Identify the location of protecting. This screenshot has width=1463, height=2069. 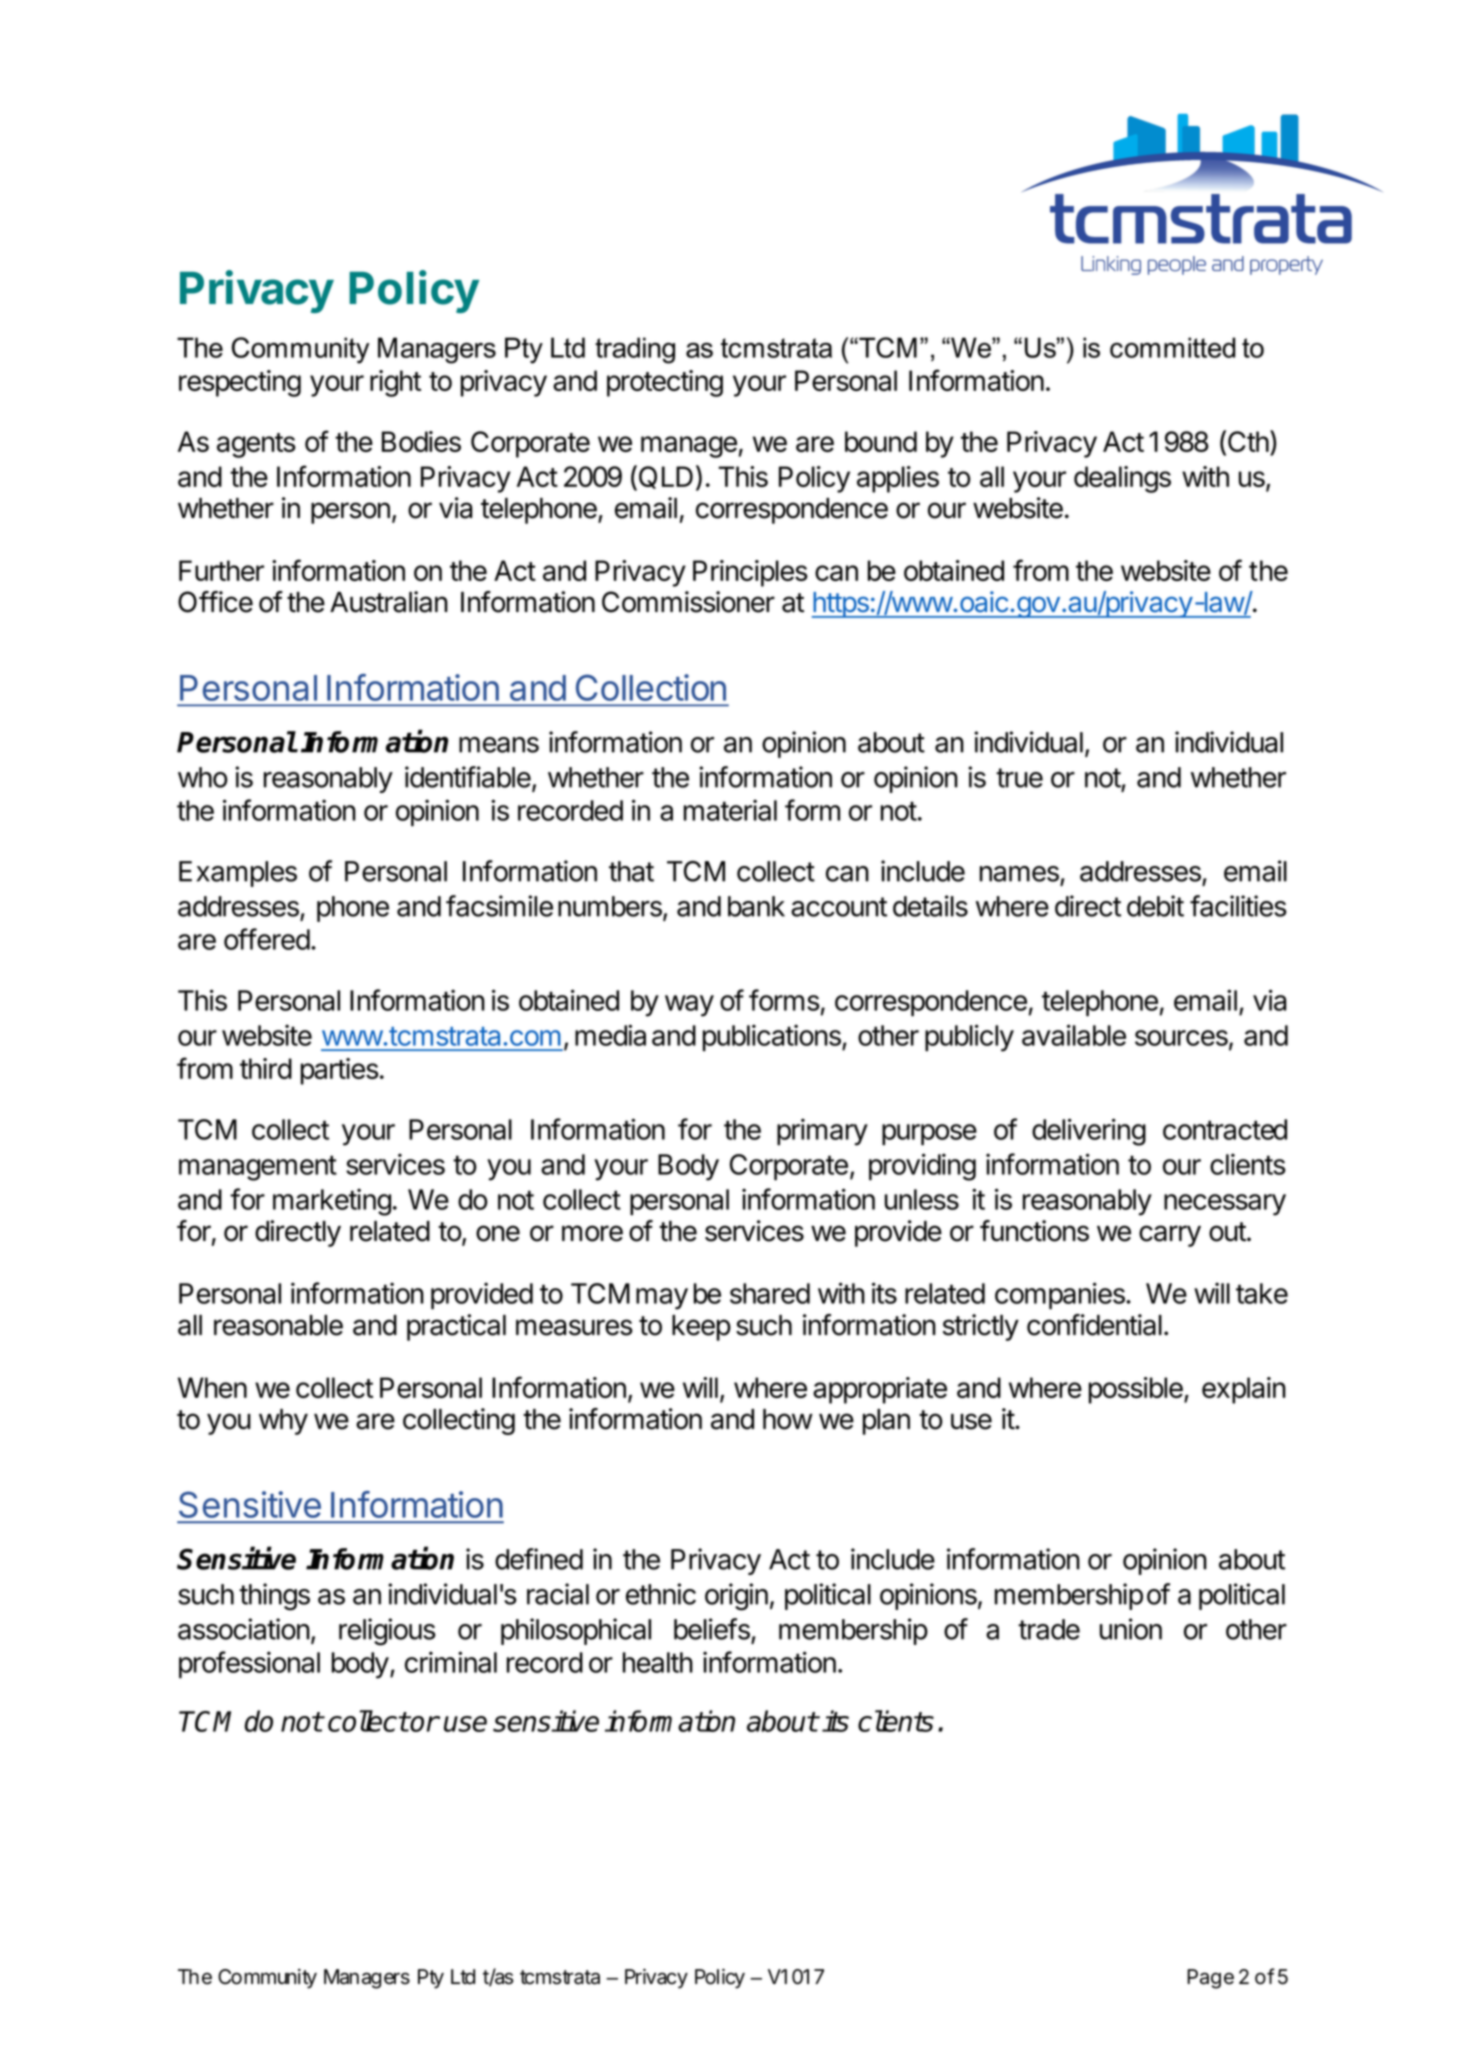
(665, 383).
